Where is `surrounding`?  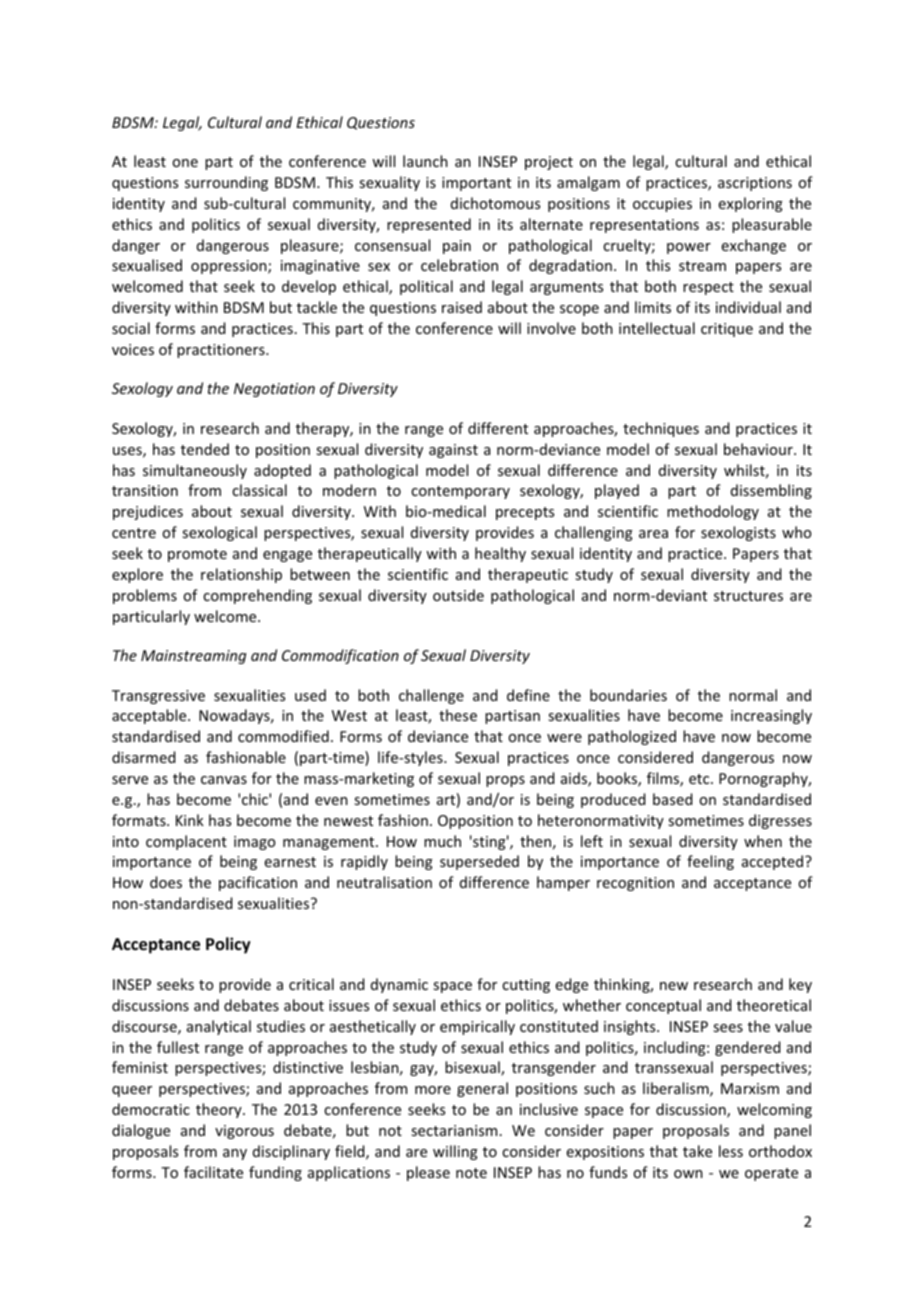
surrounding is located at coordinates (226, 183).
